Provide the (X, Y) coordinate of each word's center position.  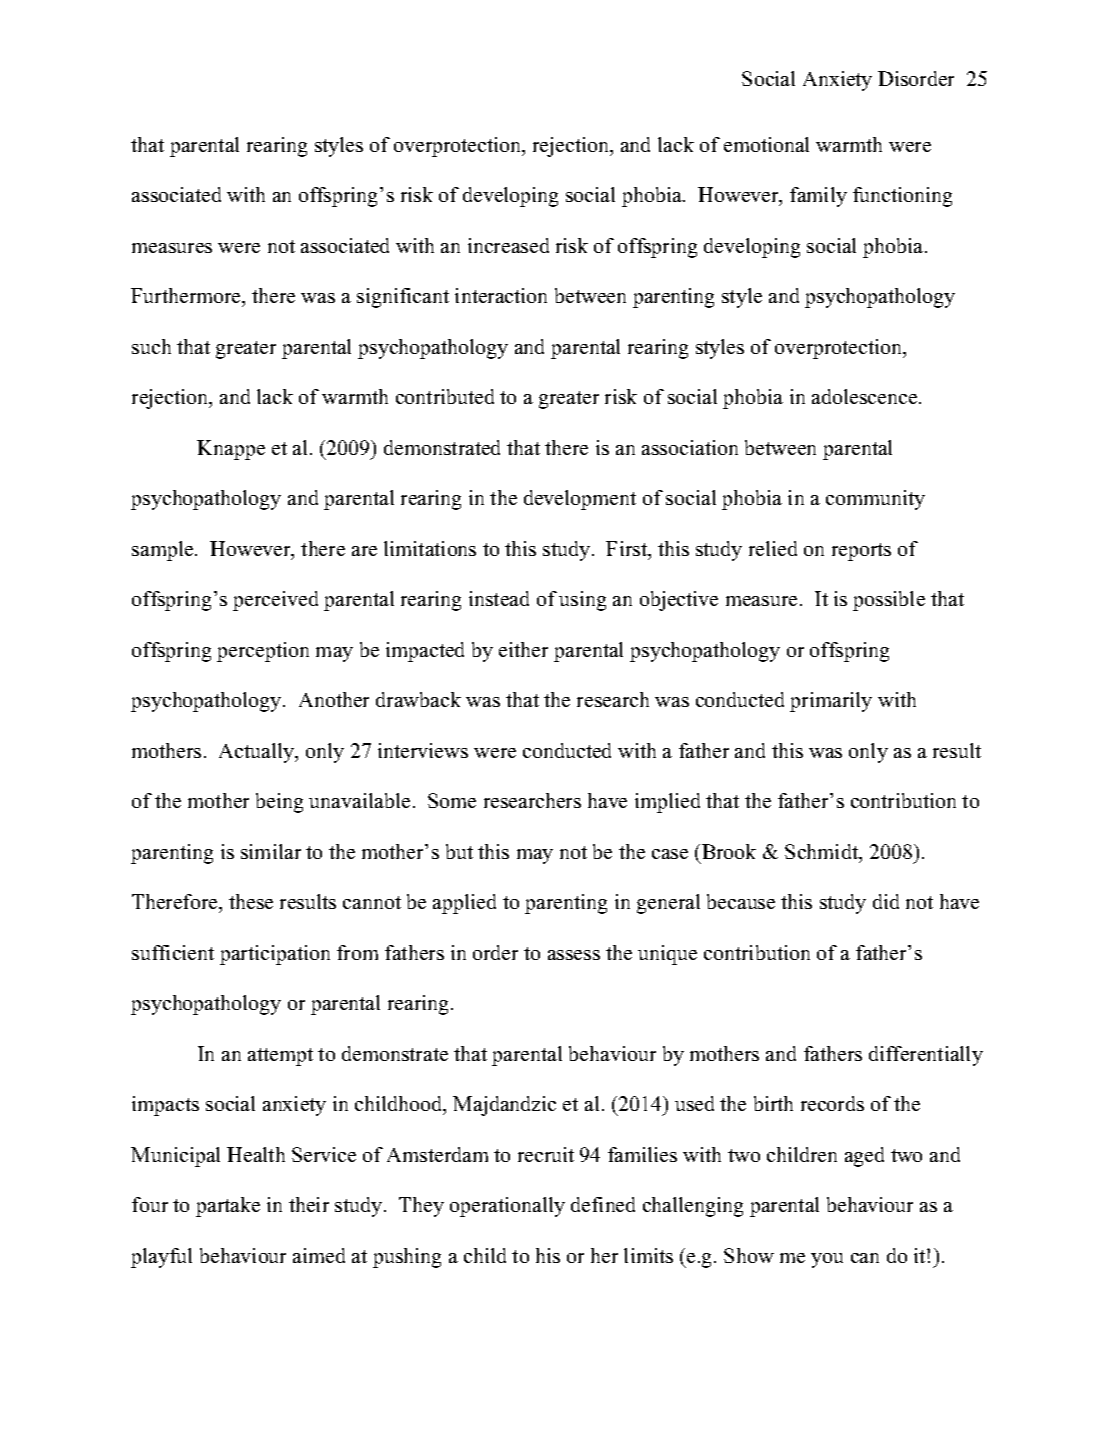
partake (228, 1207)
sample (164, 551)
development (580, 500)
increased (508, 245)
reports (861, 552)
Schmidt (823, 853)
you (827, 1260)
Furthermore (187, 297)
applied (464, 904)
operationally (507, 1207)
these (251, 901)
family (818, 197)
